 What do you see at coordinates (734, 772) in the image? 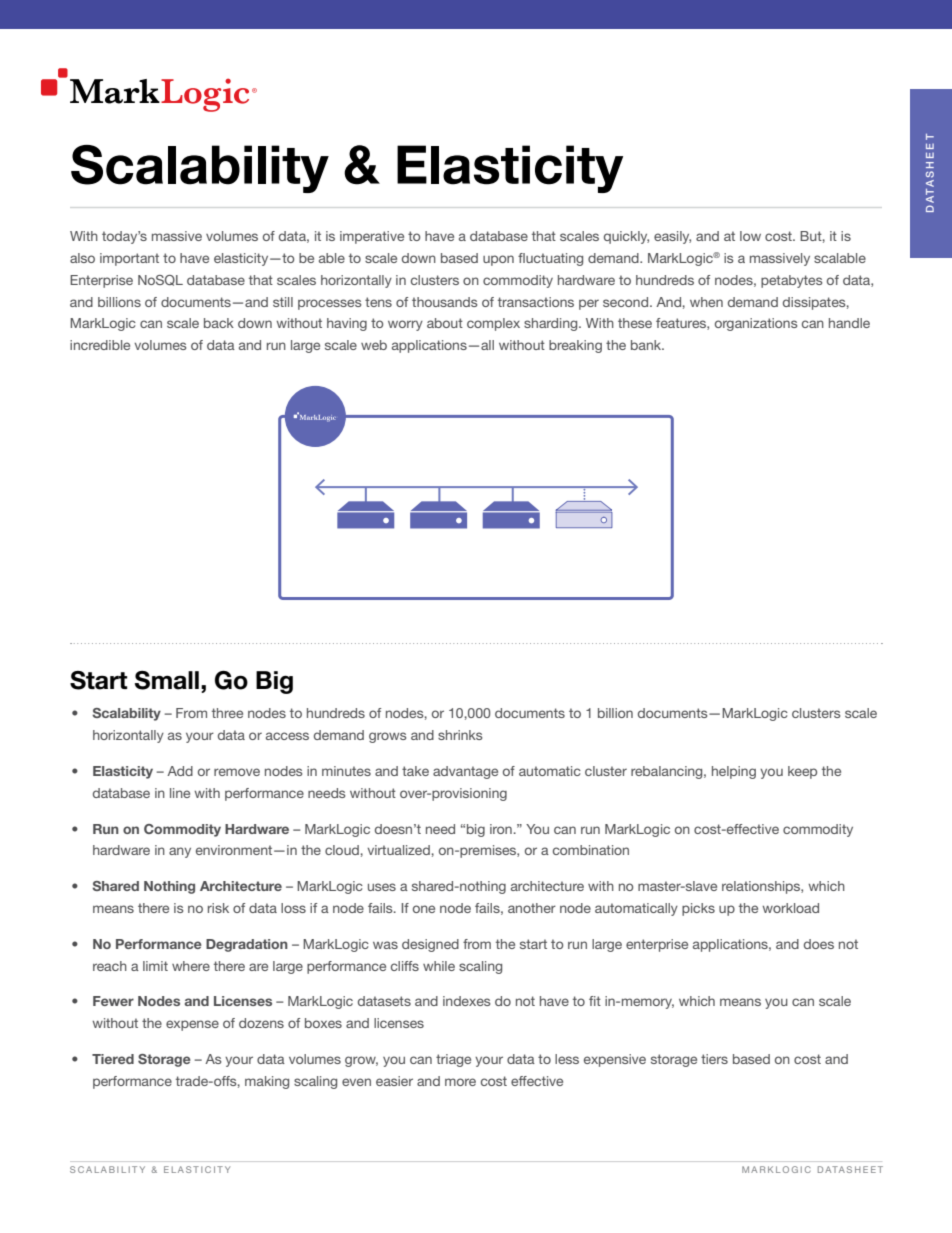
I see `helping` at bounding box center [734, 772].
